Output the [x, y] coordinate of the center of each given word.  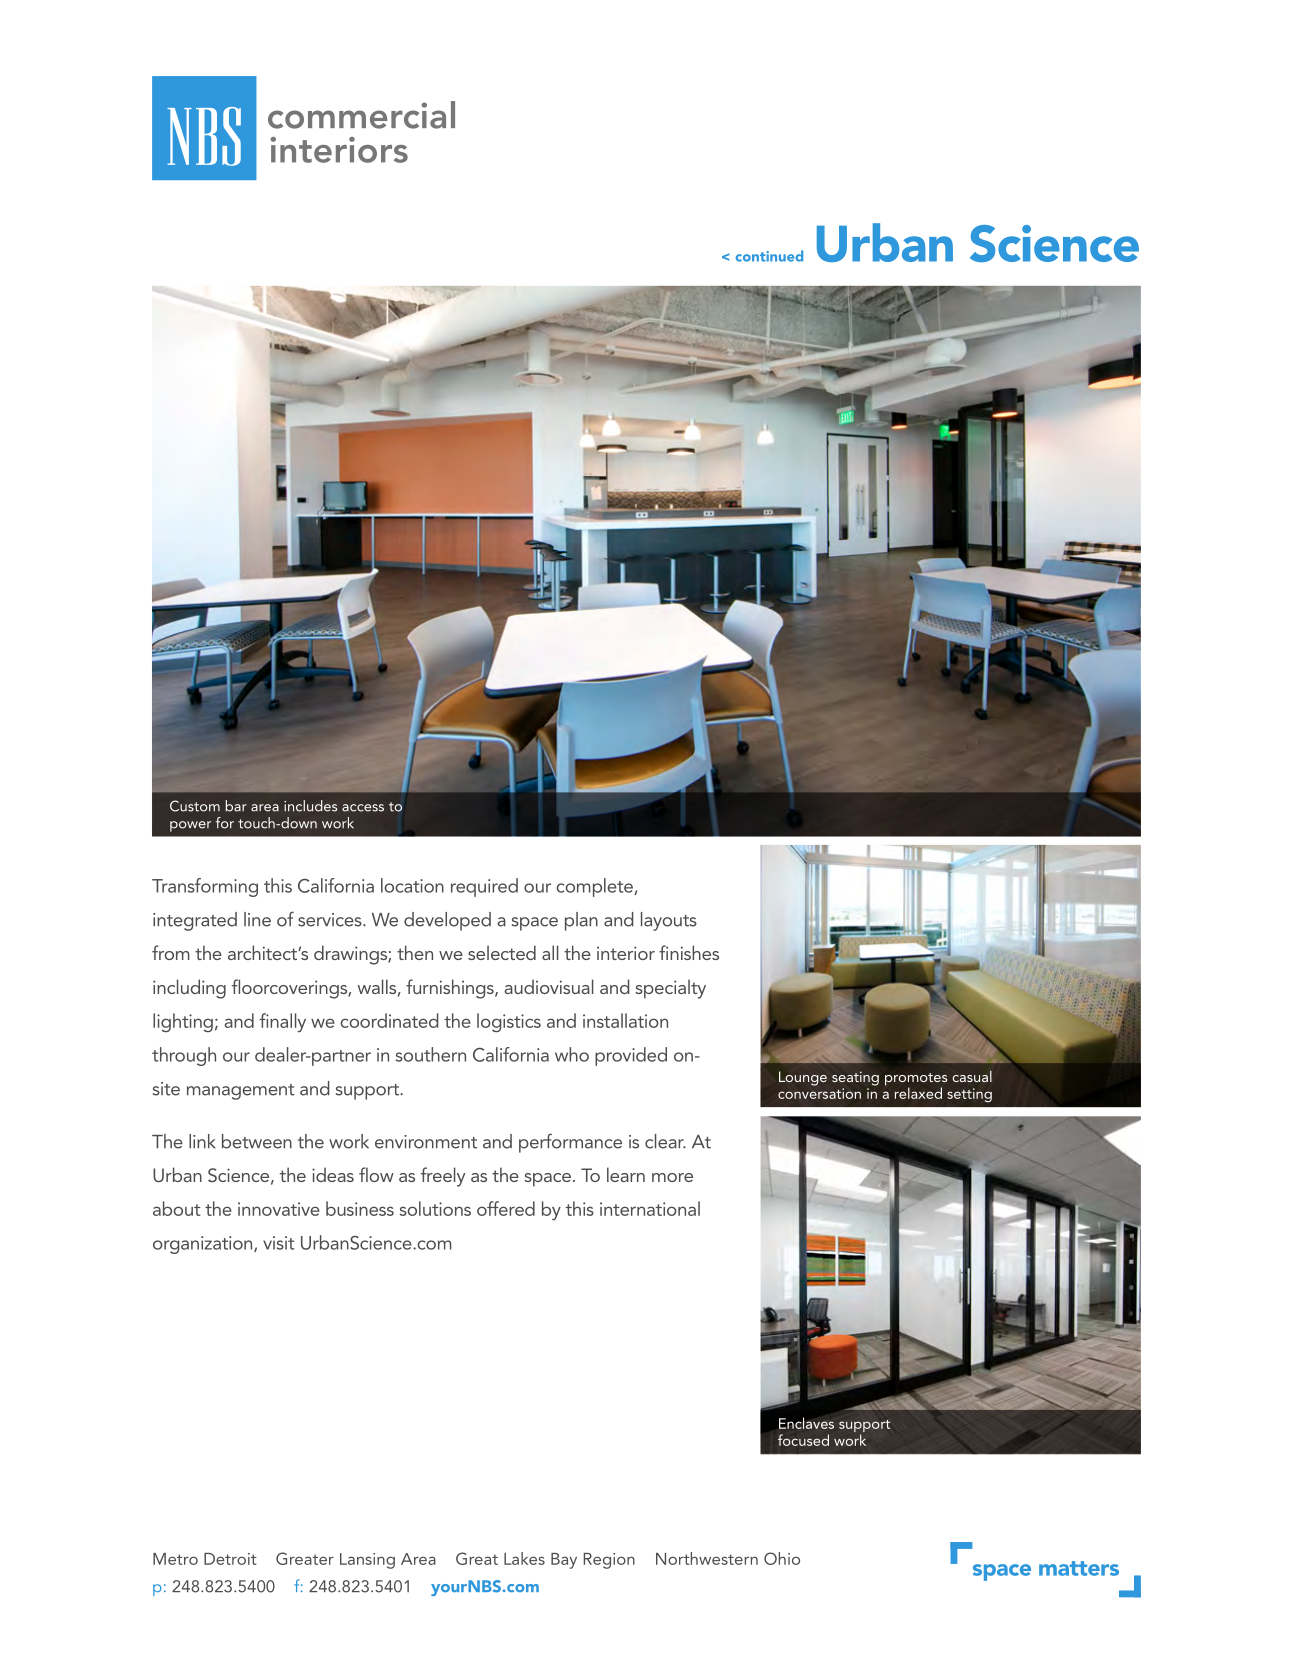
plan [581, 921]
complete [595, 887]
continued [769, 256]
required [484, 887]
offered [506, 1208]
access [363, 808]
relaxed [918, 1093]
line [257, 919]
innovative [279, 1209]
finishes [689, 952]
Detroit [230, 1559]
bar [236, 806]
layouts [669, 921]
